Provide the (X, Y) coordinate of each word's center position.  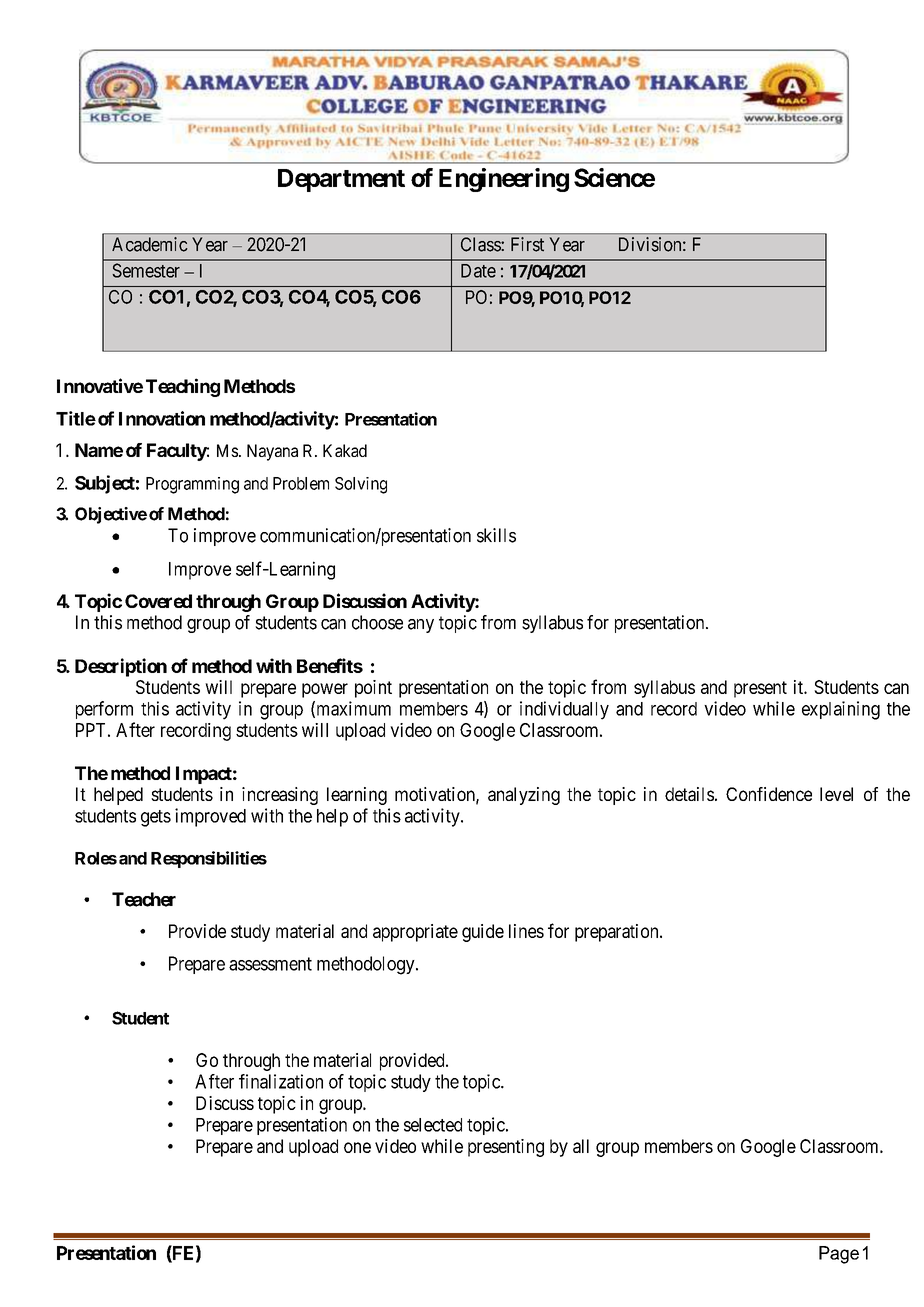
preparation (618, 933)
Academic (150, 244)
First (527, 244)
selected (433, 1125)
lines (526, 931)
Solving (361, 485)
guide (483, 933)
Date (478, 271)
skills (496, 535)
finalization (281, 1081)
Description (121, 667)
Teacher (144, 899)
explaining (841, 710)
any (421, 626)
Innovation (162, 418)
